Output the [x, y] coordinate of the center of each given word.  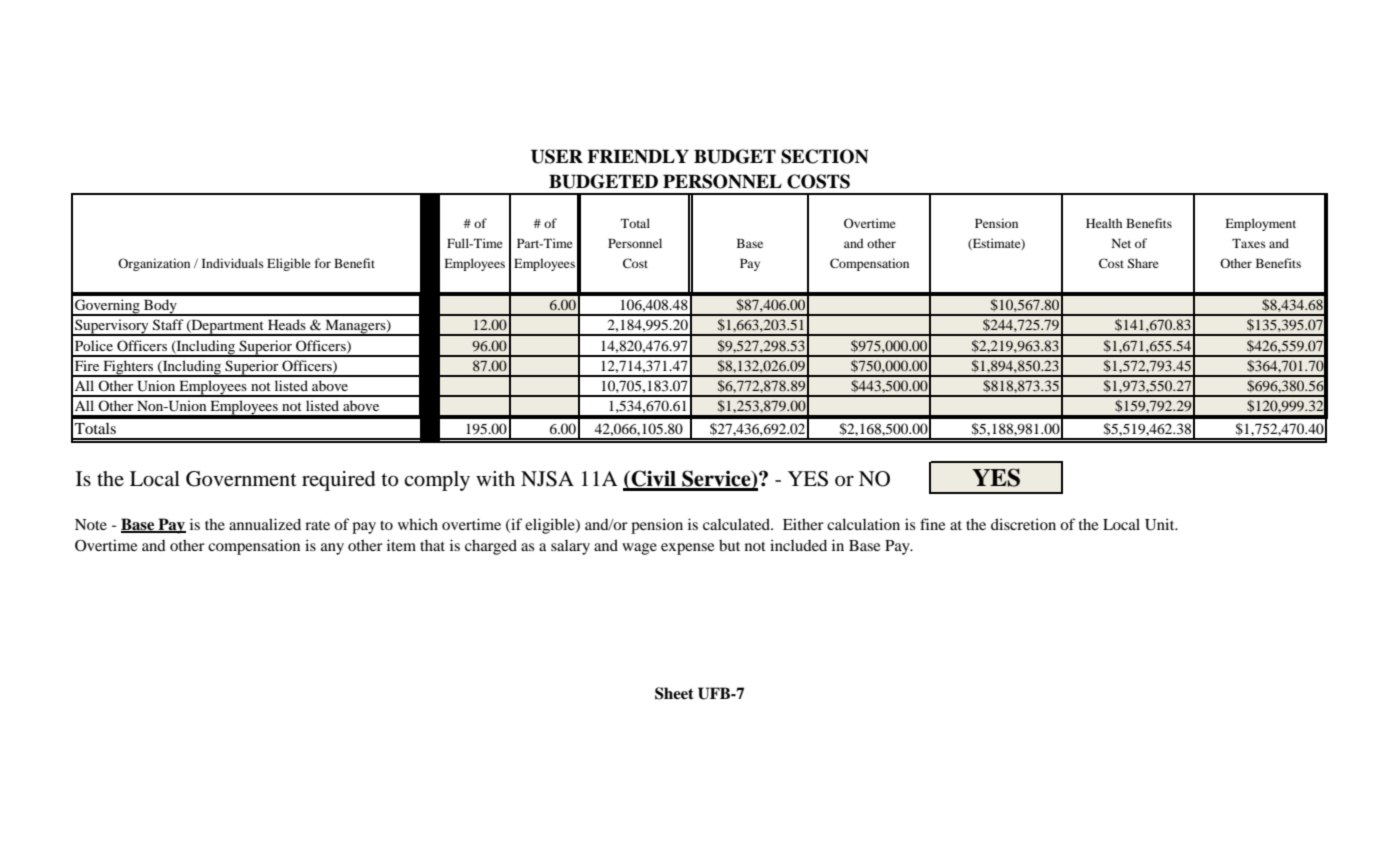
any [332, 549]
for [323, 263]
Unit [1161, 524]
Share [1143, 263]
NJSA [547, 479]
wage [639, 549]
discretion [1023, 524]
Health [1104, 223]
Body [160, 307]
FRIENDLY [638, 156]
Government [241, 479]
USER [557, 156]
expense [687, 549]
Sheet [674, 693]
